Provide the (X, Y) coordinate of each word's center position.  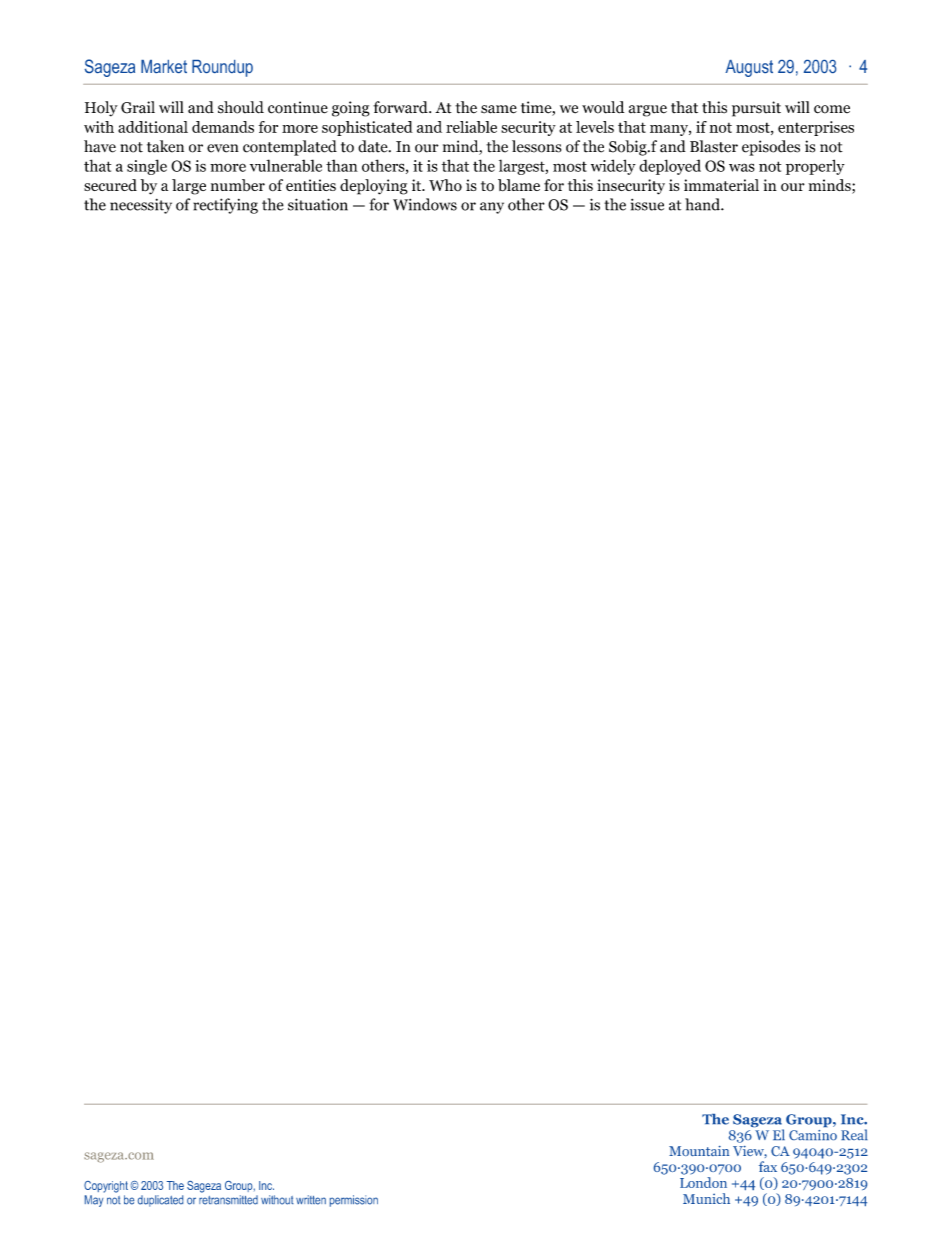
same (499, 109)
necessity (141, 206)
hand (703, 204)
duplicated (160, 1201)
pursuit (756, 109)
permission (354, 1201)
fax (768, 1166)
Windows (425, 204)
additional (153, 127)
